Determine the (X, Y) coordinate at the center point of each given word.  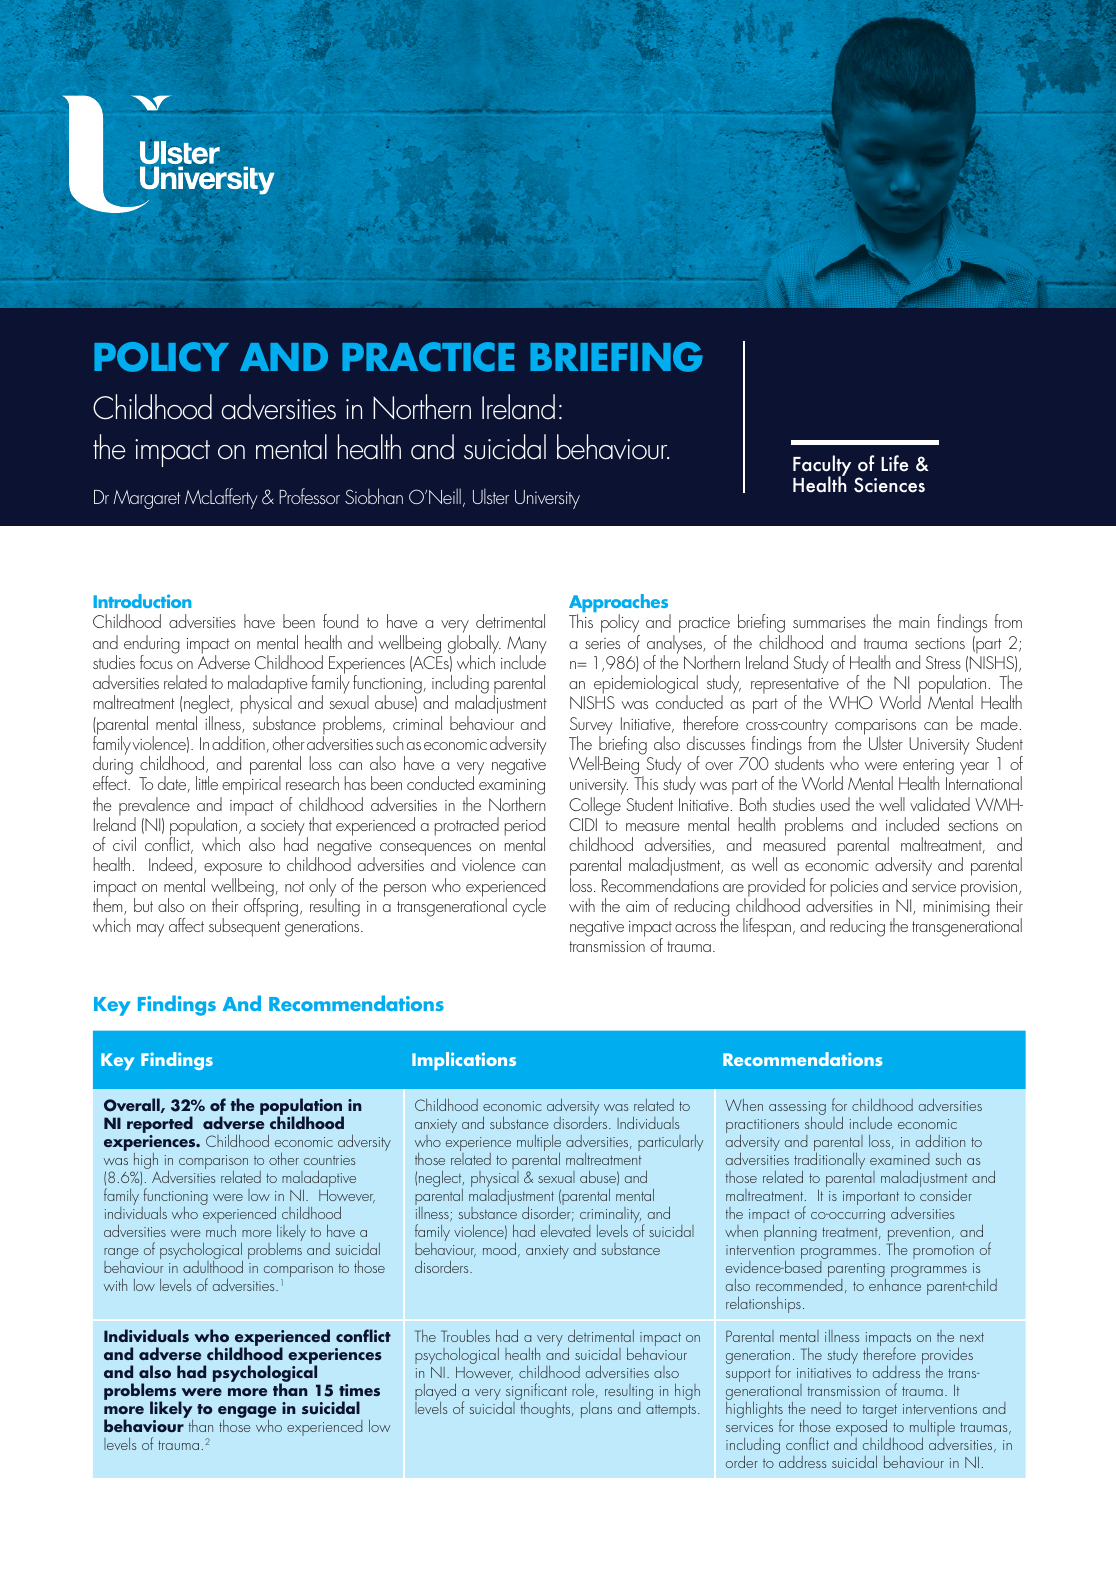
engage (247, 1413)
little (207, 783)
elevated (565, 1231)
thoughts (545, 1408)
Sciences (889, 485)
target (880, 1412)
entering (928, 768)
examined (899, 1159)
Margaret (147, 499)
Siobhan (374, 496)
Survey (591, 727)
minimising (957, 909)
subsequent (244, 926)
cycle (529, 907)
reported (160, 1126)
